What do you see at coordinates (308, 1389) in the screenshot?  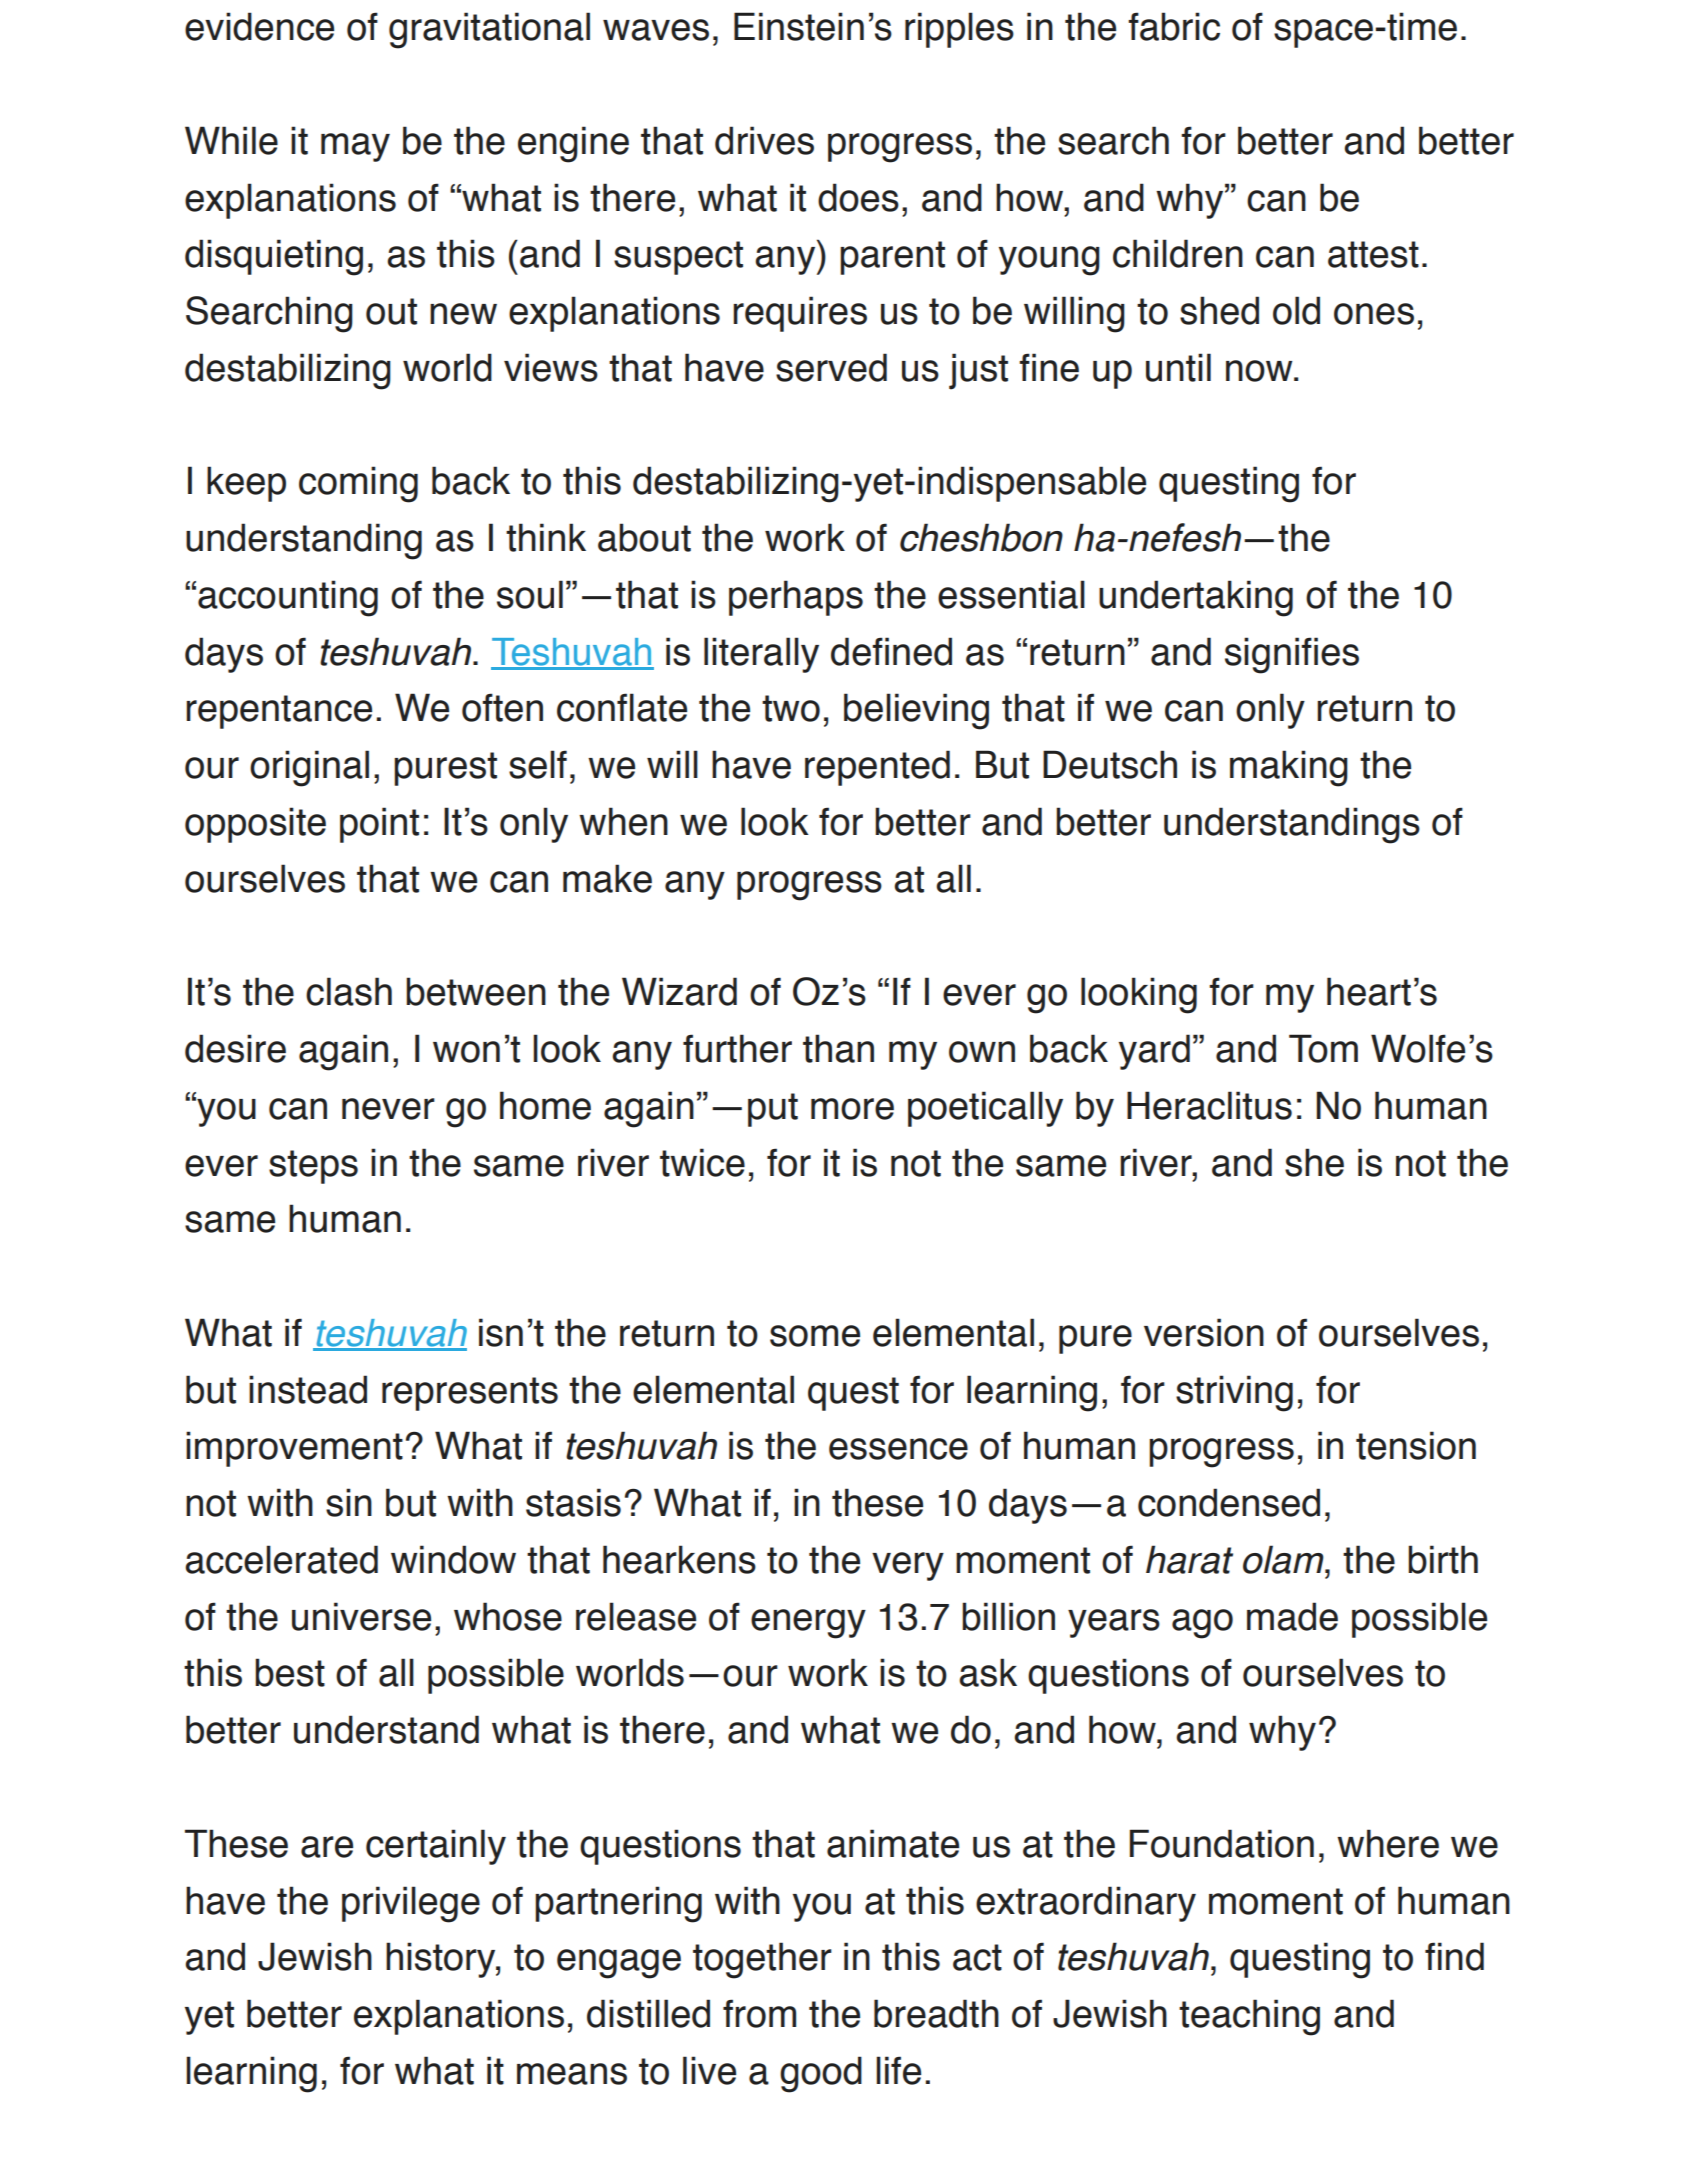 I see `instead` at bounding box center [308, 1389].
